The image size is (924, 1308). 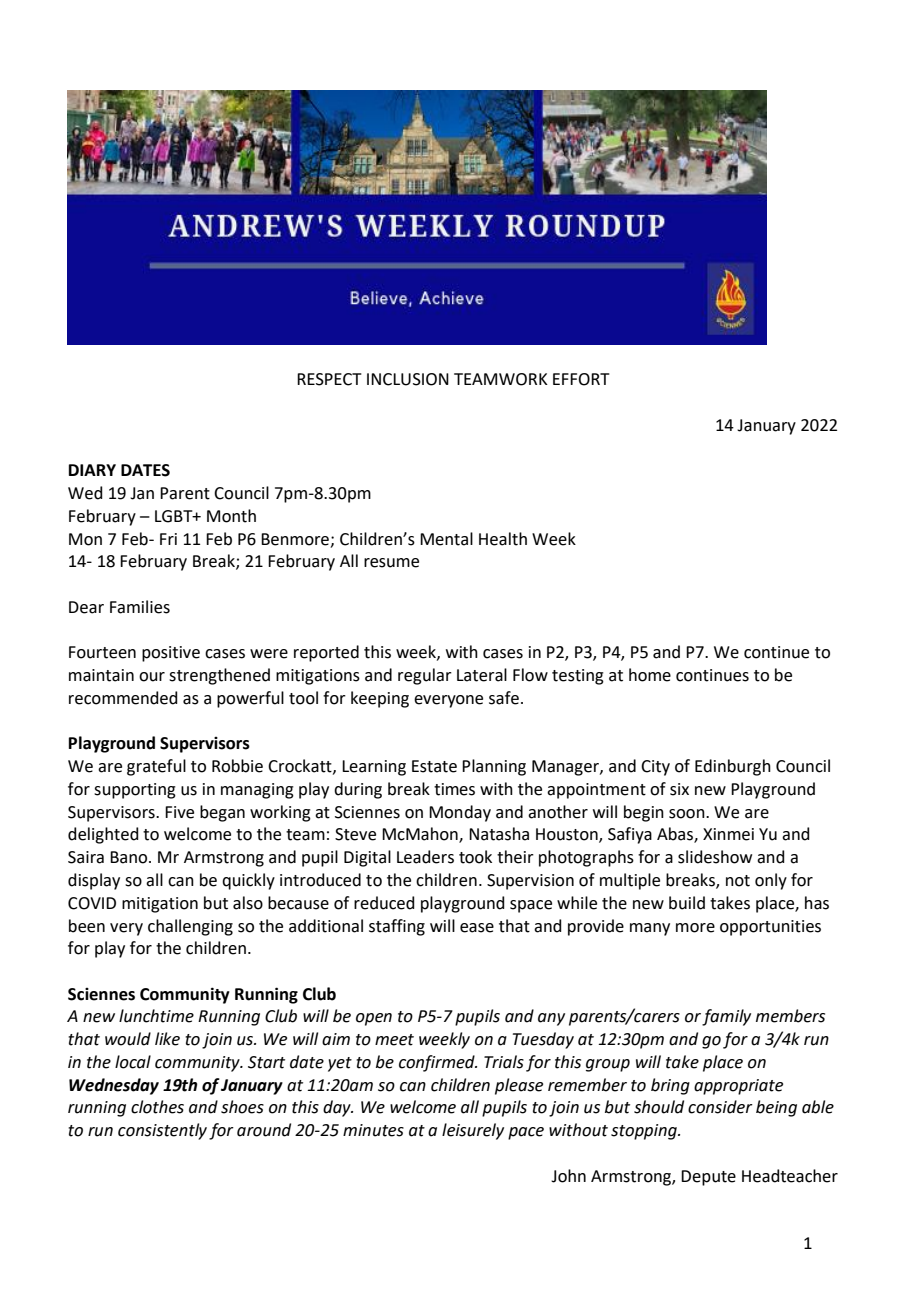 What do you see at coordinates (162, 1131) in the screenshot?
I see `consistently` at bounding box center [162, 1131].
